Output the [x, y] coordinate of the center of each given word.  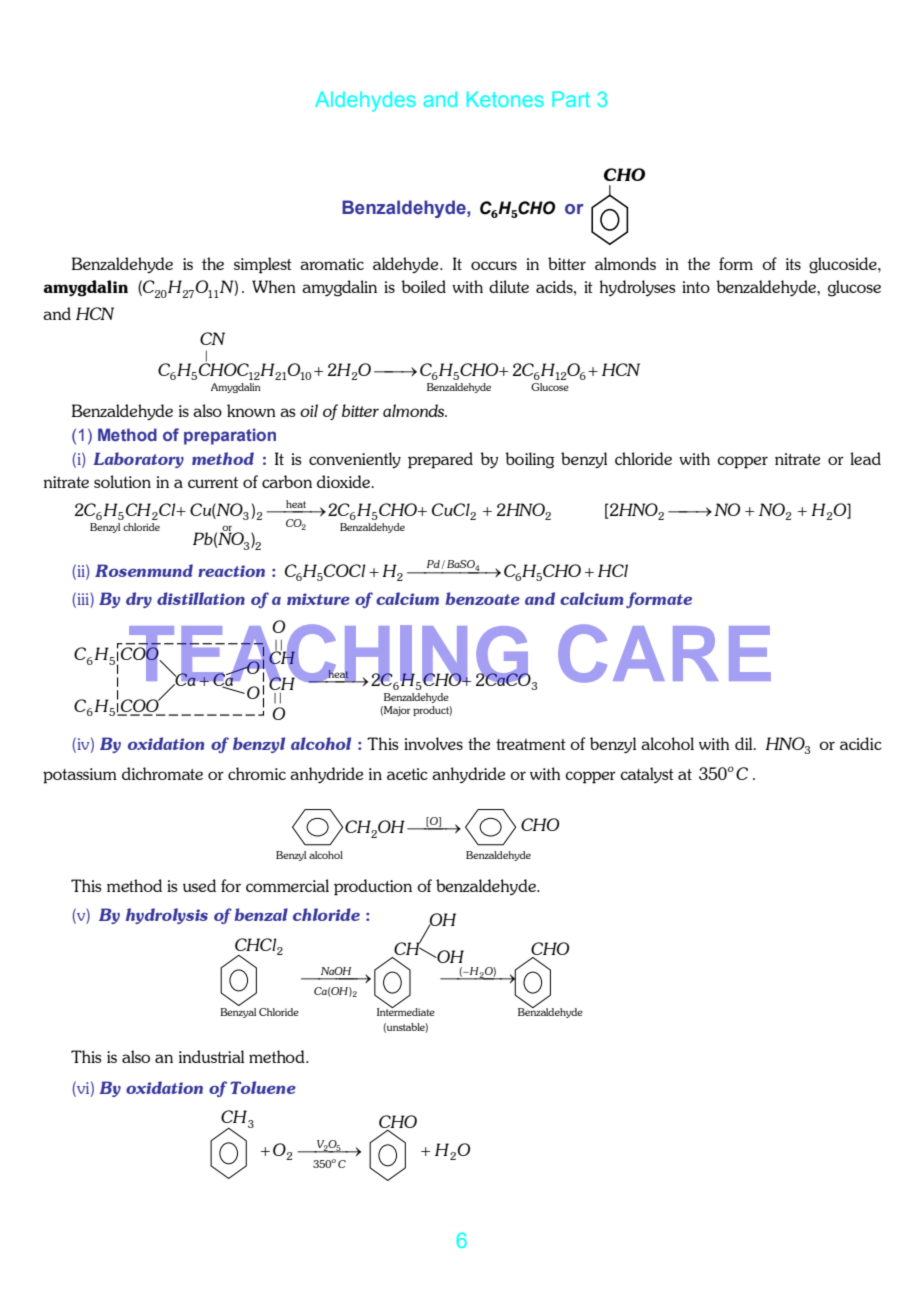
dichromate [162, 773]
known [251, 410]
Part [571, 99]
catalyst [647, 775]
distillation [201, 598]
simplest [263, 265]
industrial [211, 1056]
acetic [407, 774]
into [696, 287]
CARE [664, 653]
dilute [509, 286]
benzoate [482, 598]
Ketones [505, 99]
